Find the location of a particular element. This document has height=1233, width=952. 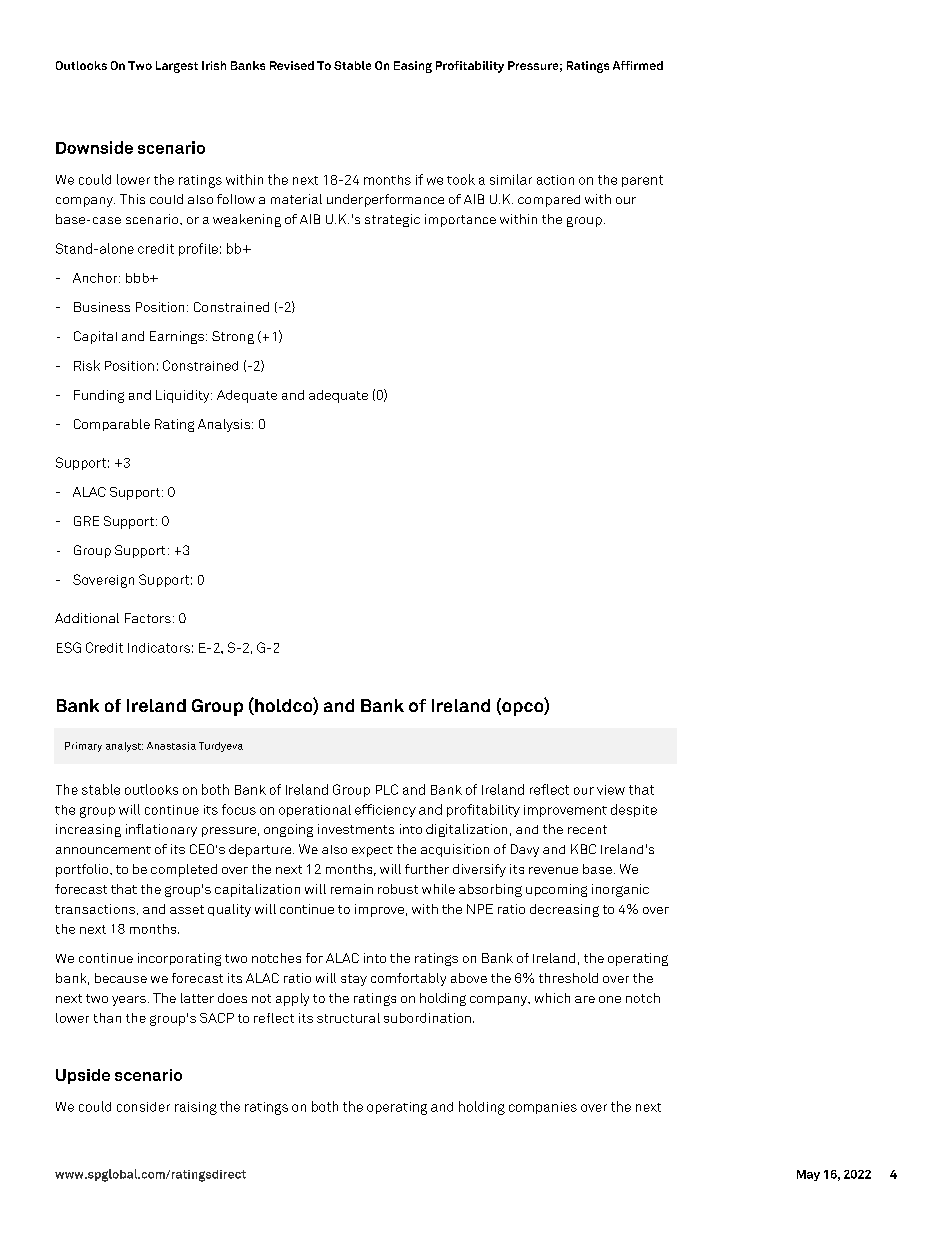

Comparable is located at coordinates (112, 425).
